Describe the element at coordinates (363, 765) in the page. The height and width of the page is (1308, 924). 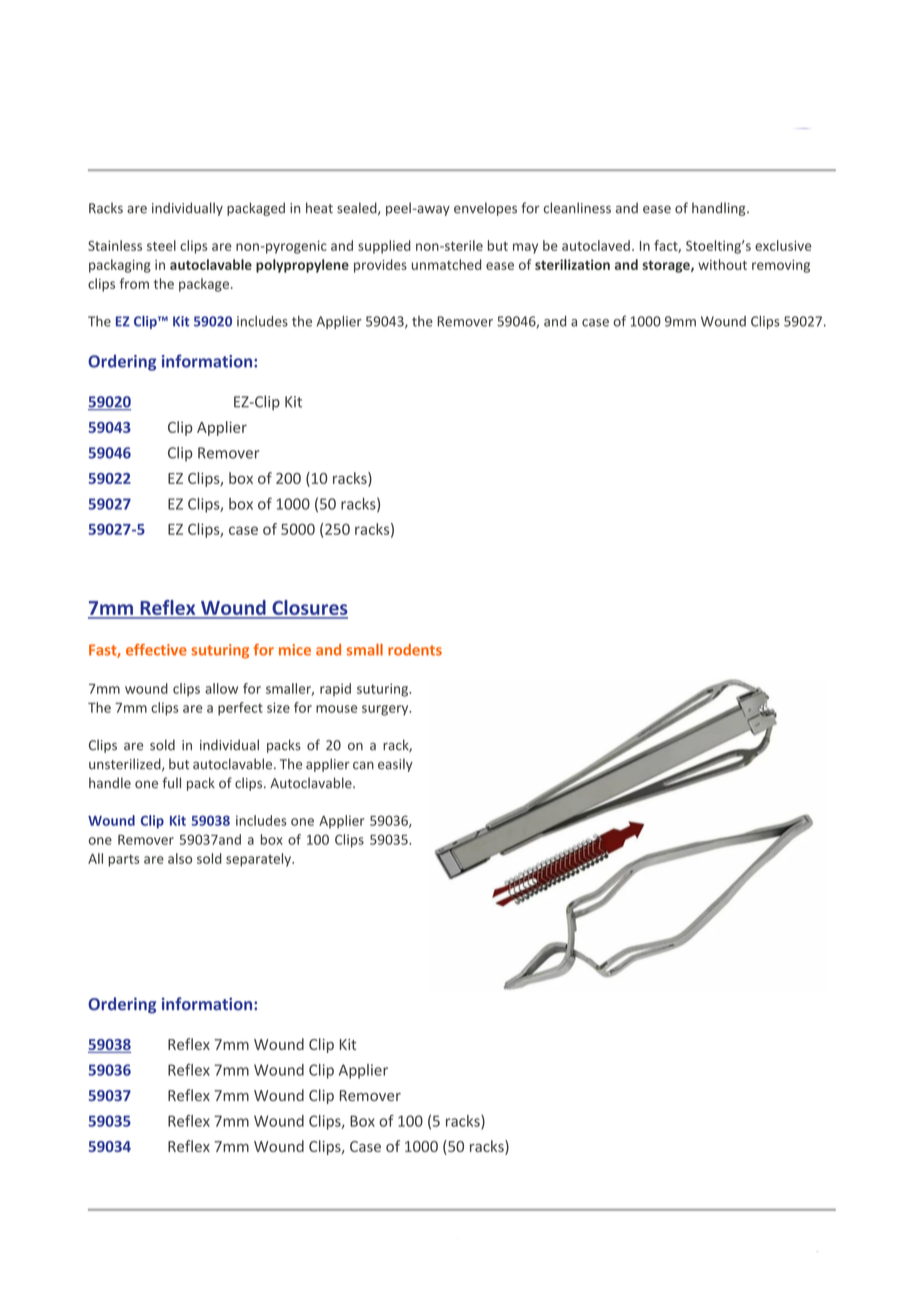
I see `can` at that location.
